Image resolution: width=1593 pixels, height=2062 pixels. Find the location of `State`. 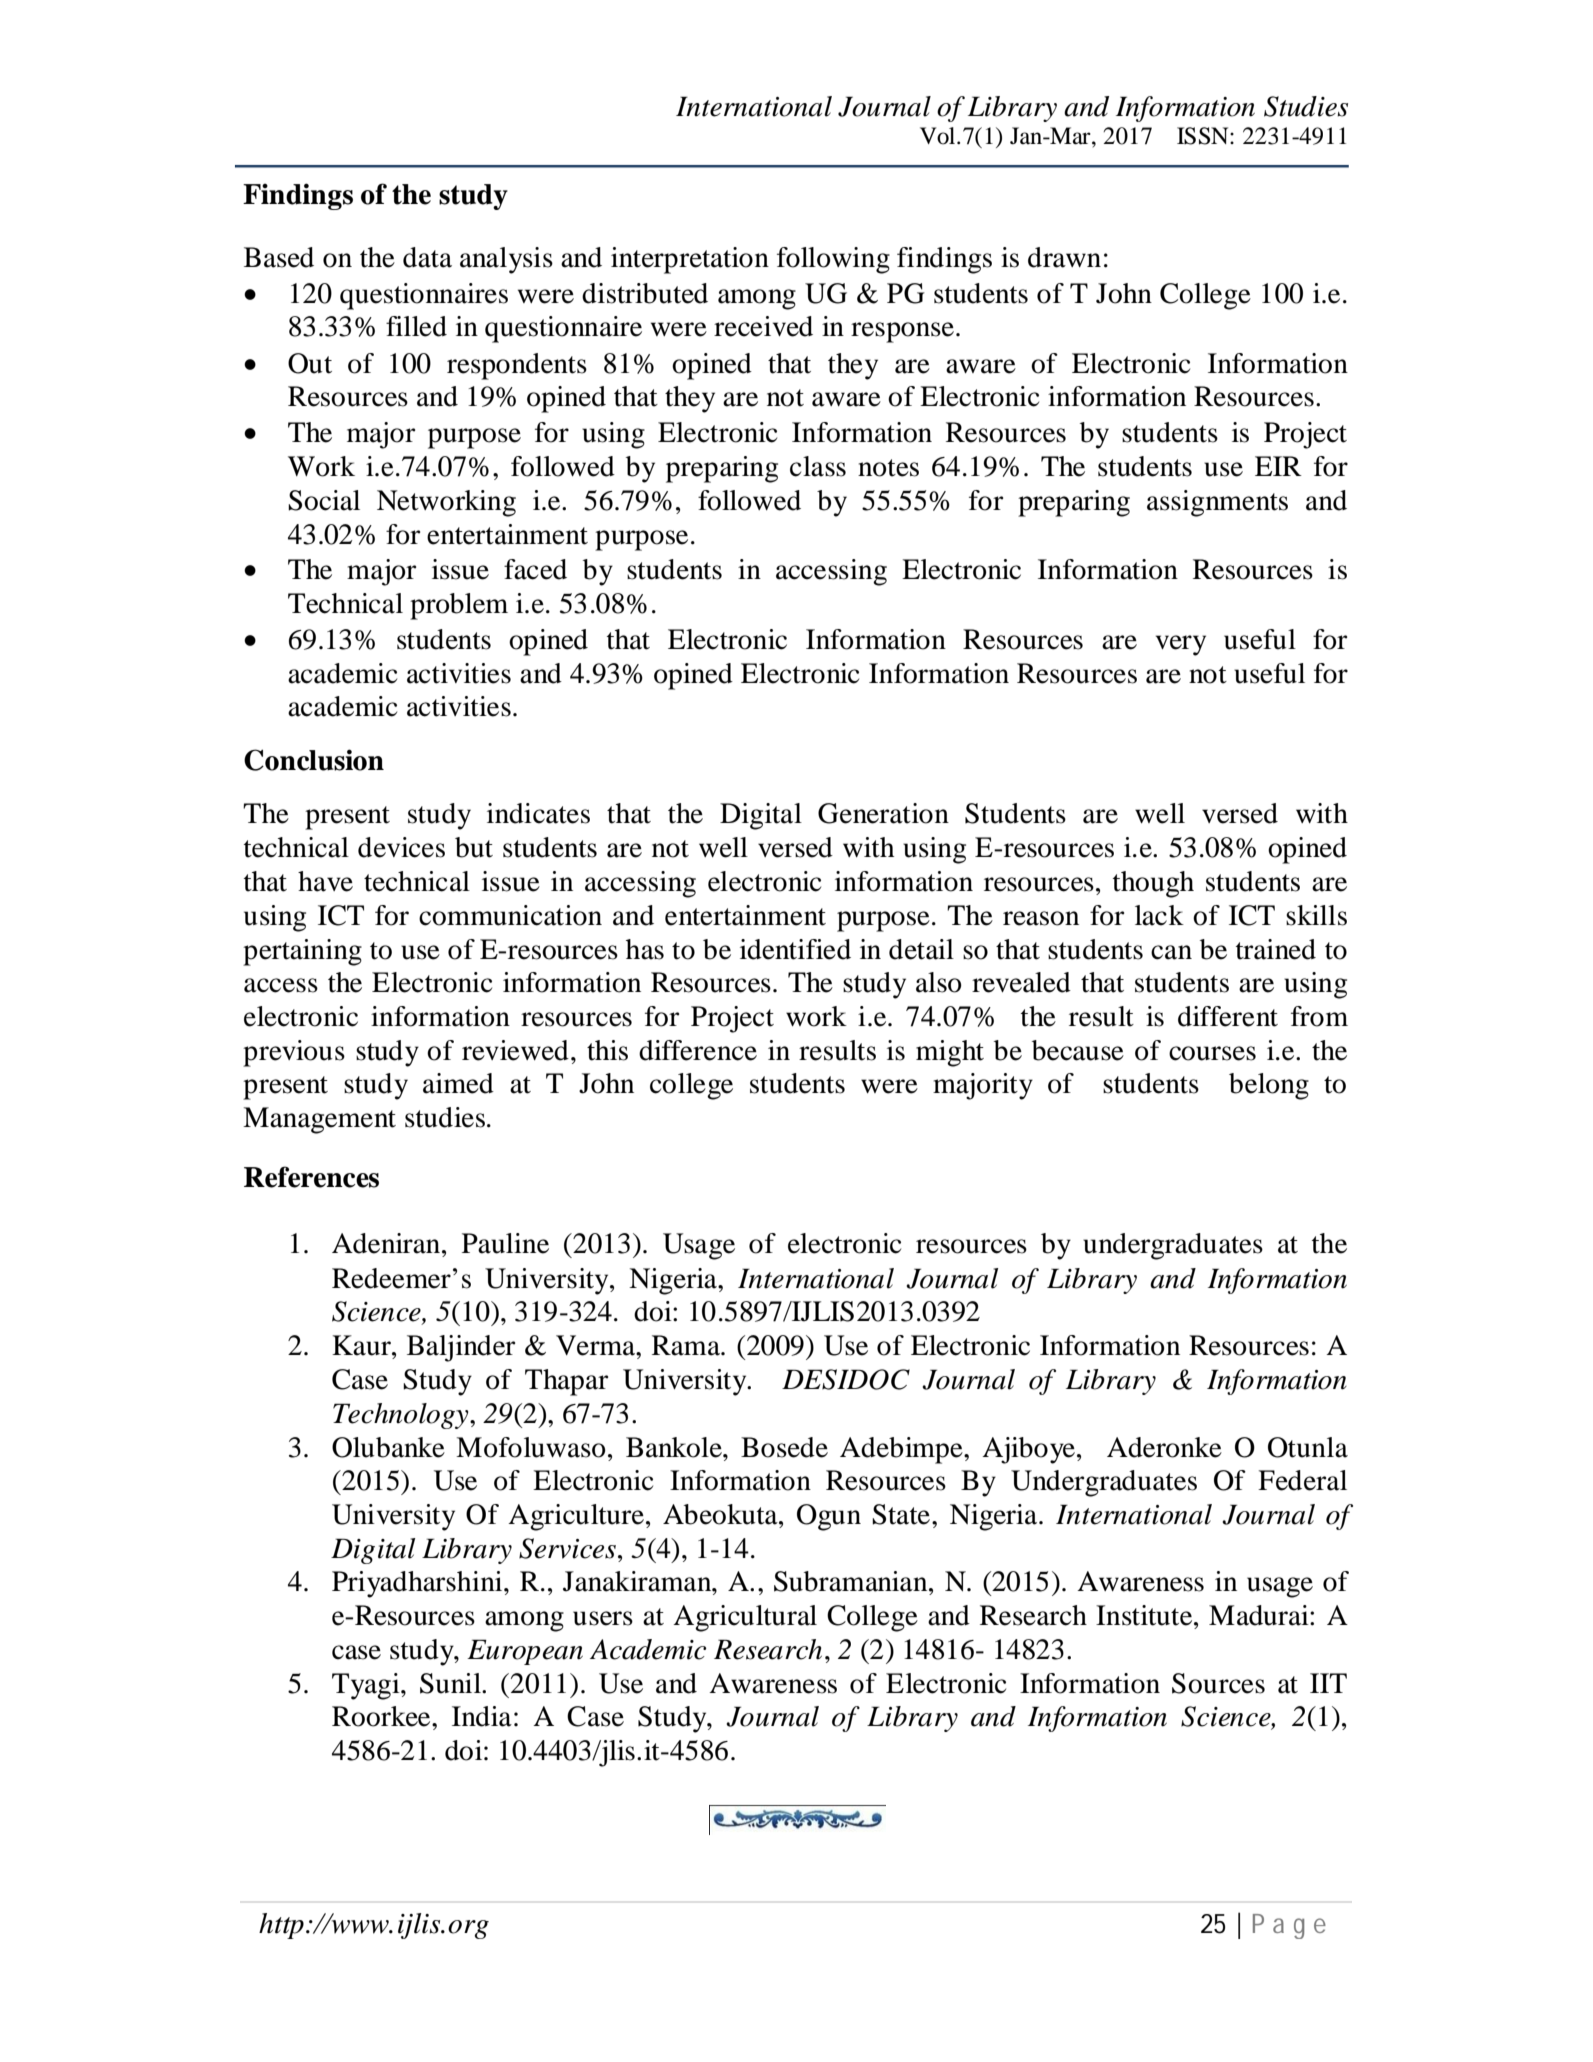

State is located at coordinates (901, 1514).
